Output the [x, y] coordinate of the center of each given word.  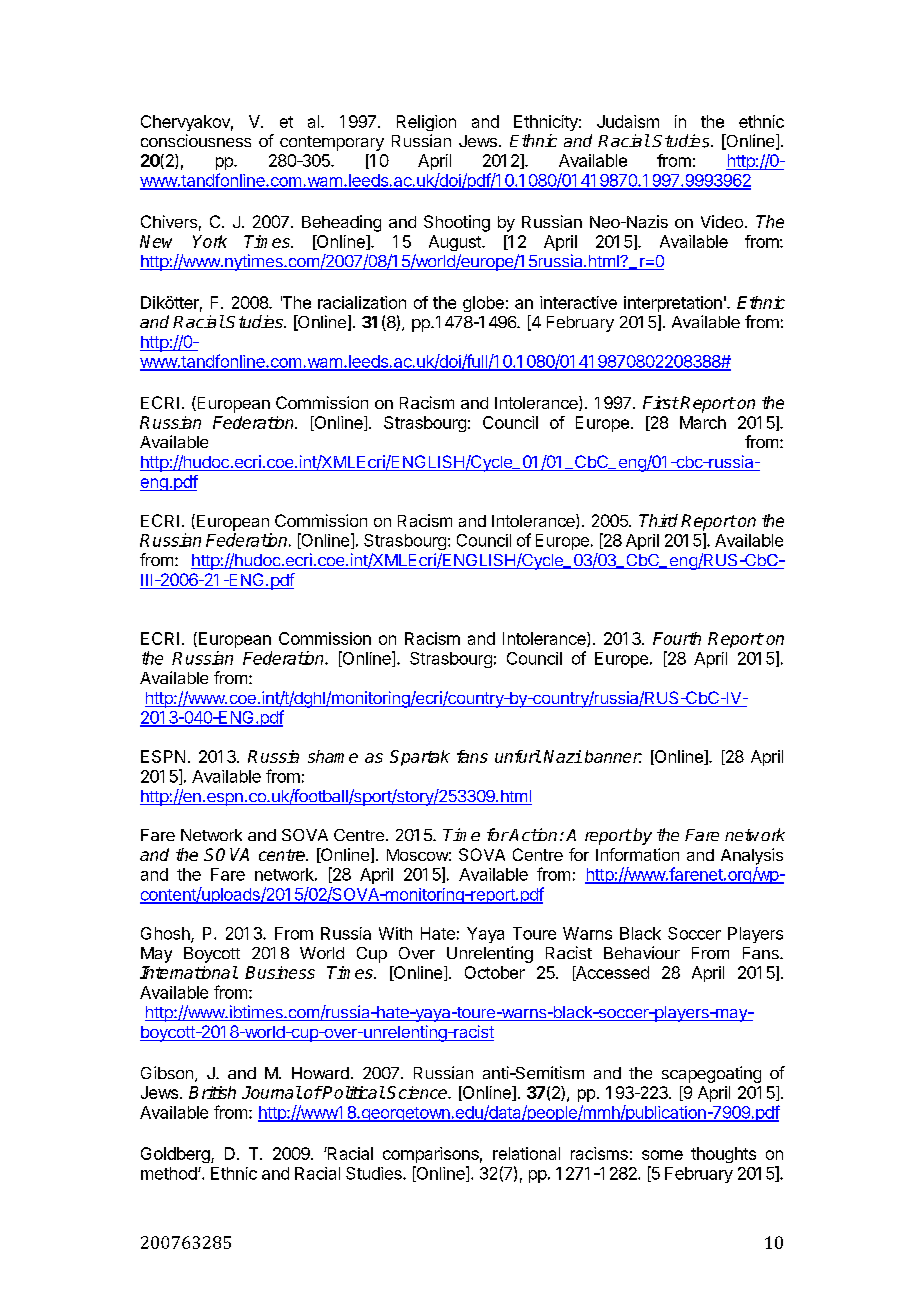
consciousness [196, 140]
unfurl [518, 756]
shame [333, 756]
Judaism [628, 121]
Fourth [677, 638]
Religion [426, 123]
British [212, 1092]
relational [526, 1153]
